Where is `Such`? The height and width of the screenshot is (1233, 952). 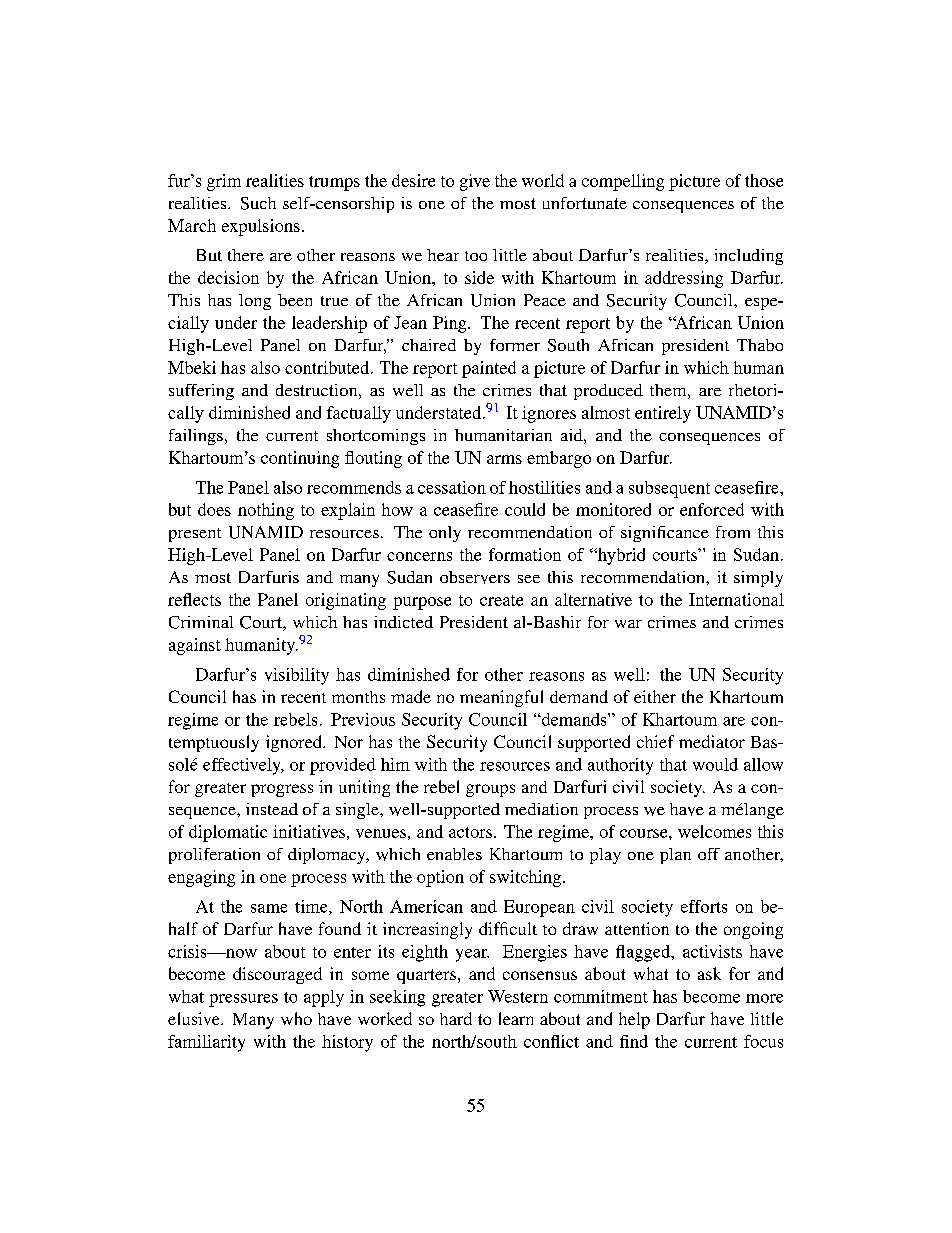
Such is located at coordinates (258, 203).
